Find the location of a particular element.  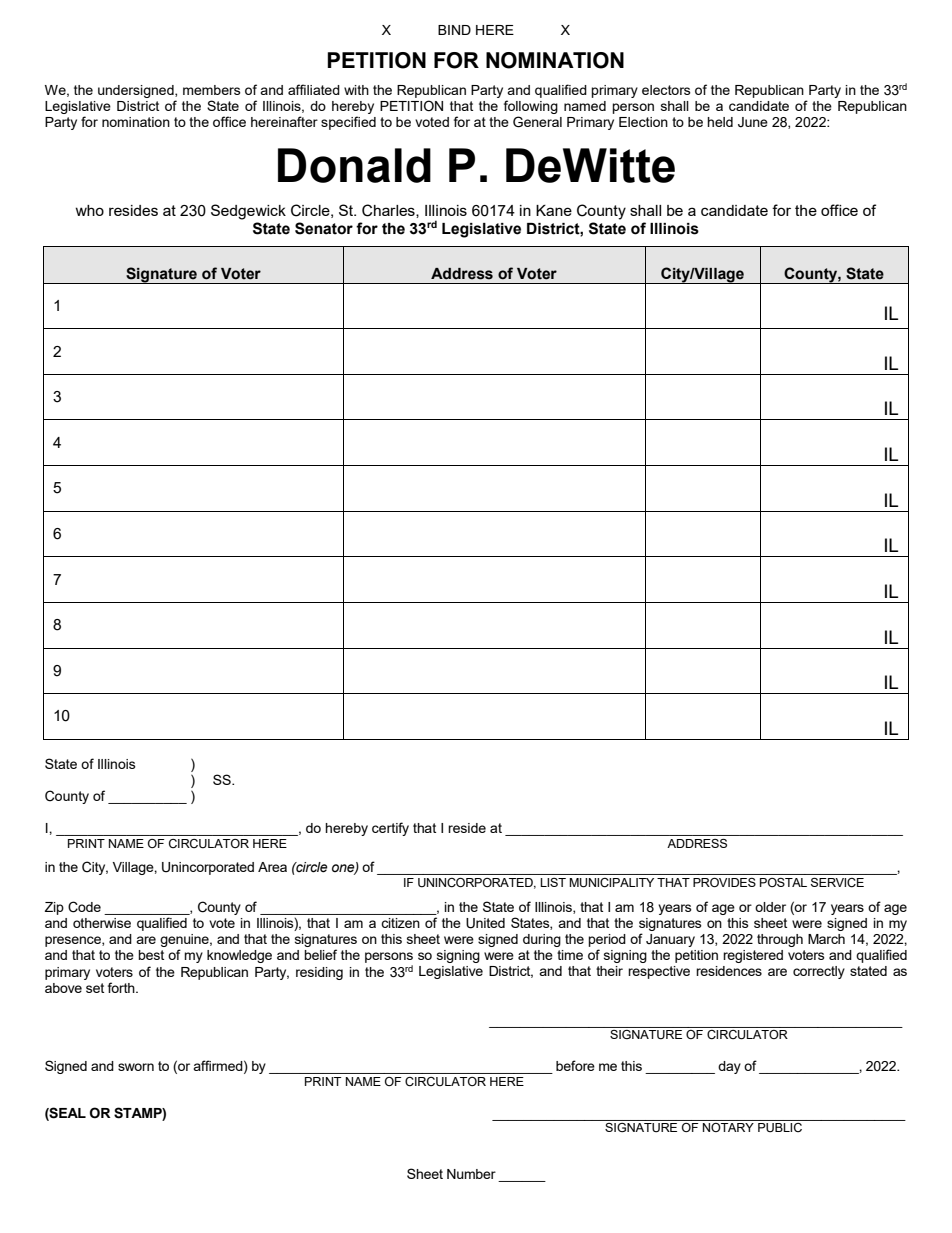

who is located at coordinates (89, 210).
